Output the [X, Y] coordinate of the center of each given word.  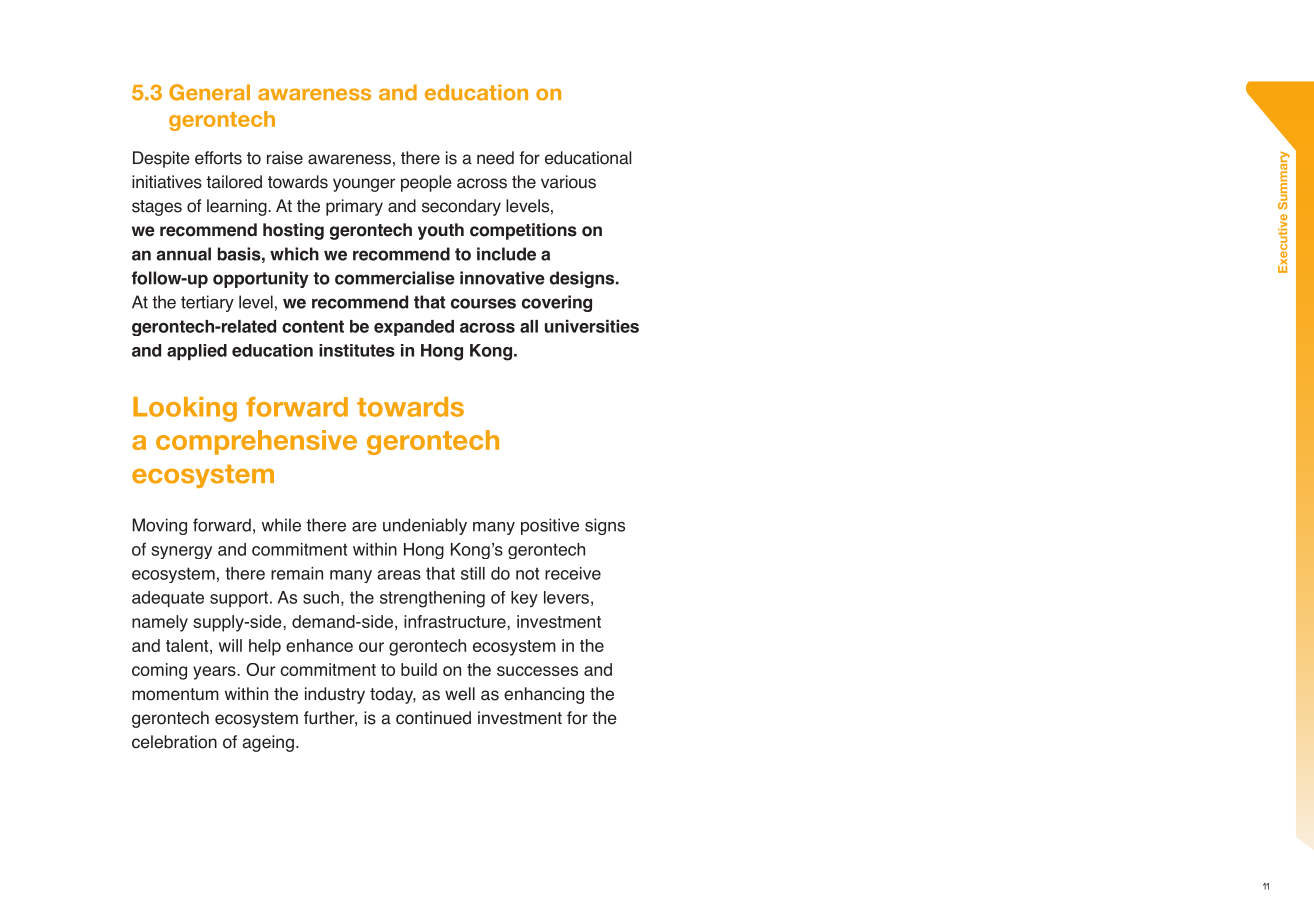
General [209, 92]
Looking [185, 409]
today [393, 695]
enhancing [544, 695]
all [529, 326]
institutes [357, 350]
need [495, 158]
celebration [174, 742]
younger [364, 185]
